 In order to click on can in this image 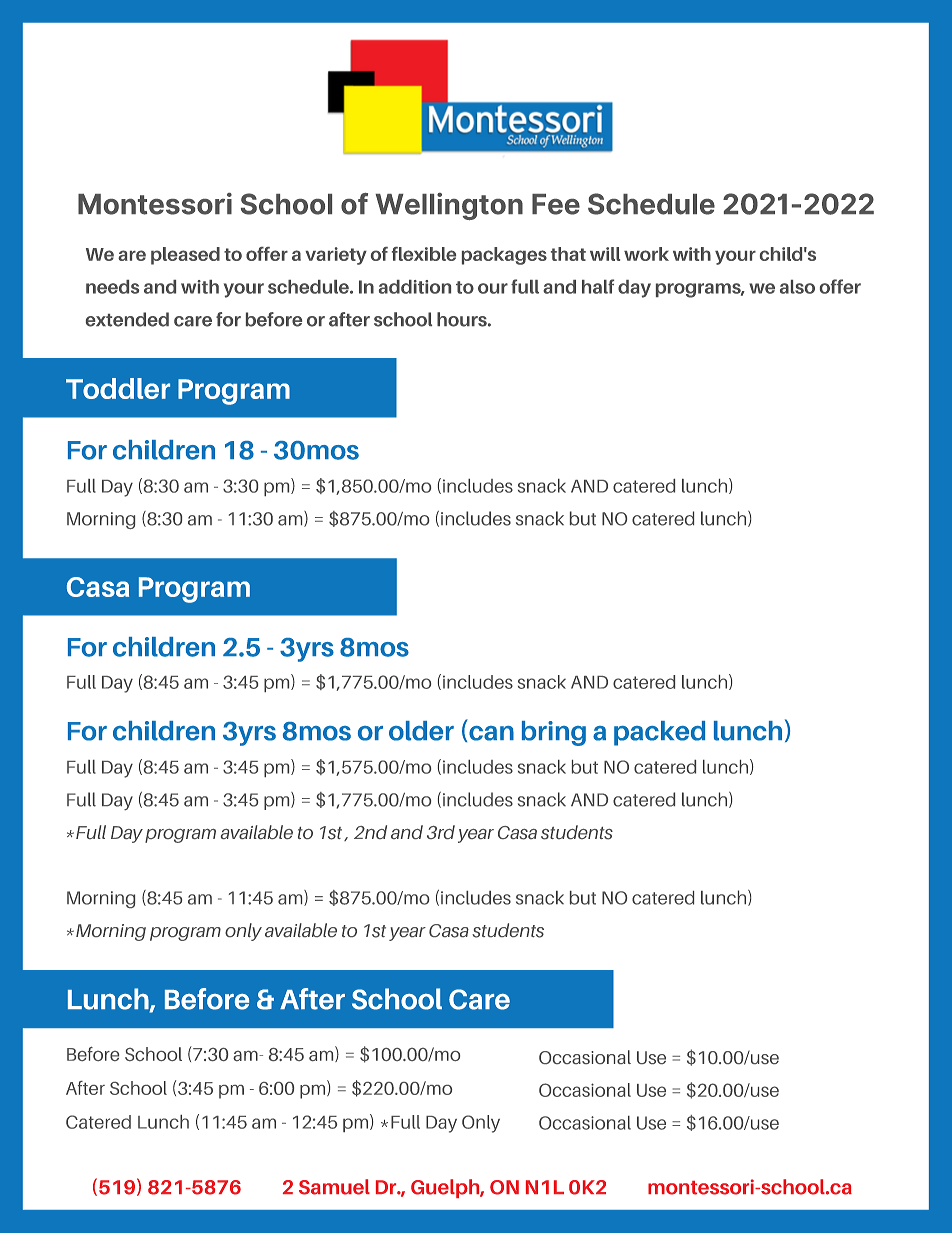, I will do `click(491, 733)`.
